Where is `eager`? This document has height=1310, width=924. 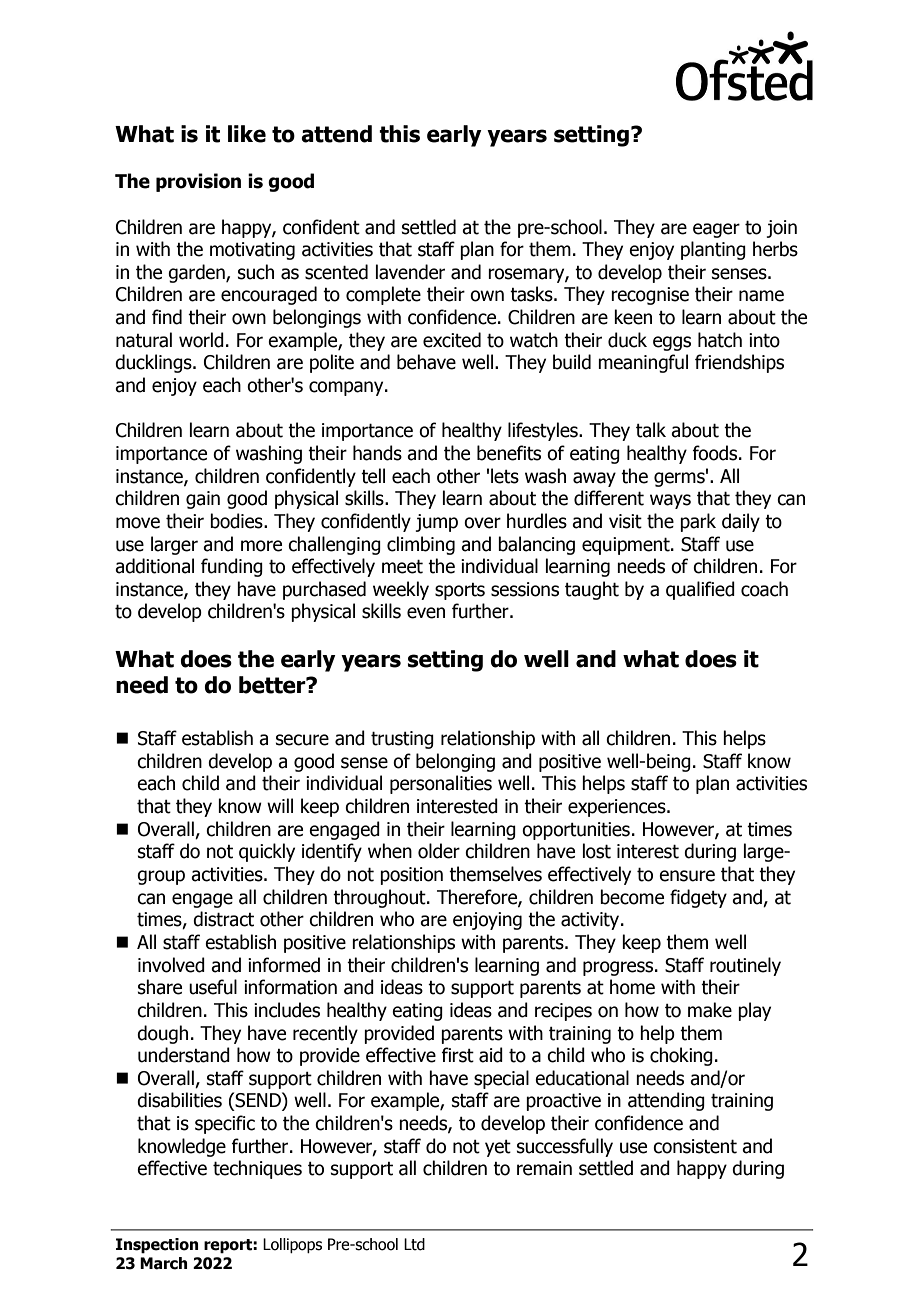 eager is located at coordinates (716, 230).
